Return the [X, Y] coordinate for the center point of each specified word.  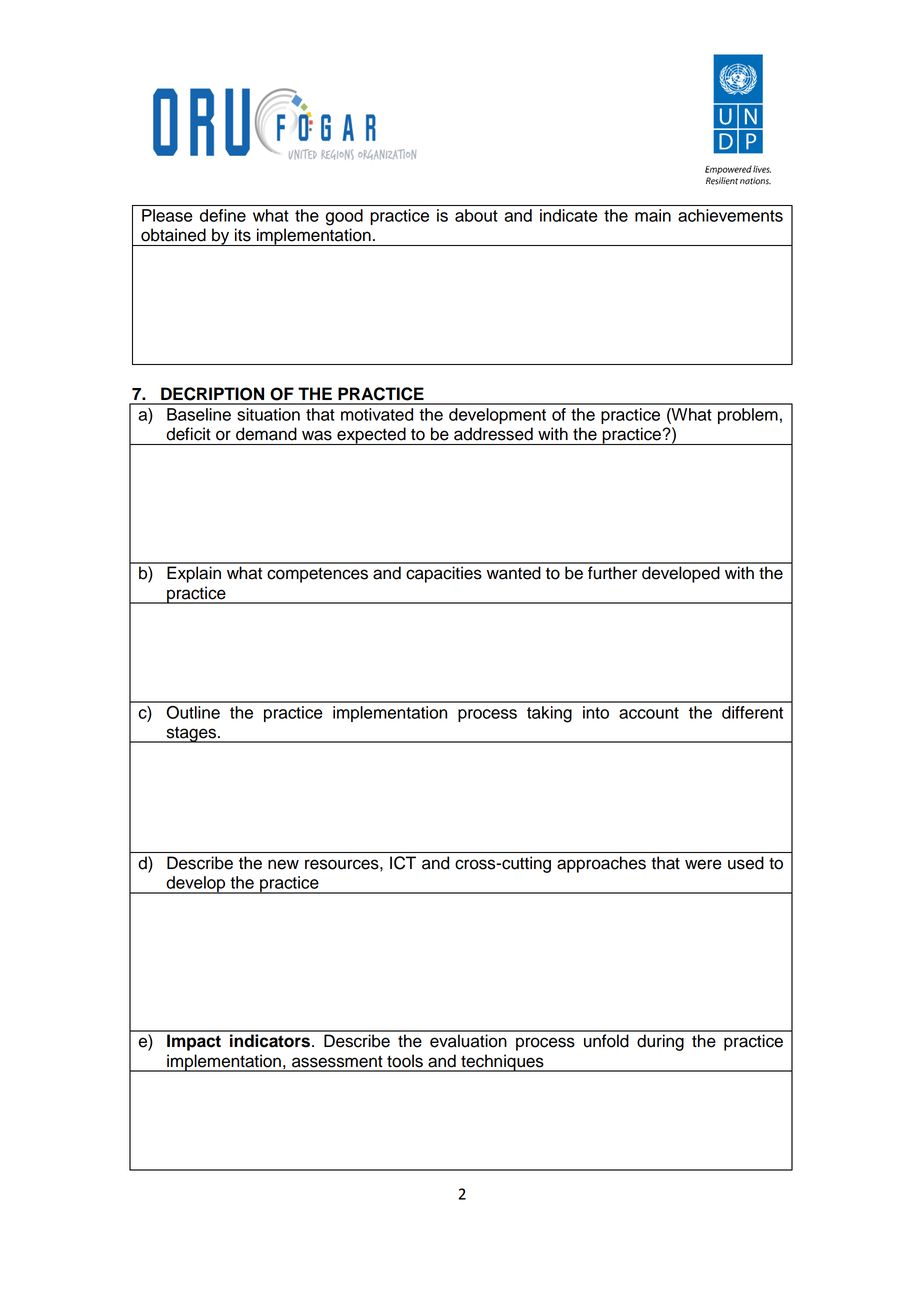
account [649, 713]
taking [549, 714]
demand [266, 434]
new [283, 864]
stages [191, 735]
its [243, 235]
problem [748, 416]
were [703, 864]
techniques [502, 1063]
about [476, 215]
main [653, 215]
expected [371, 436]
